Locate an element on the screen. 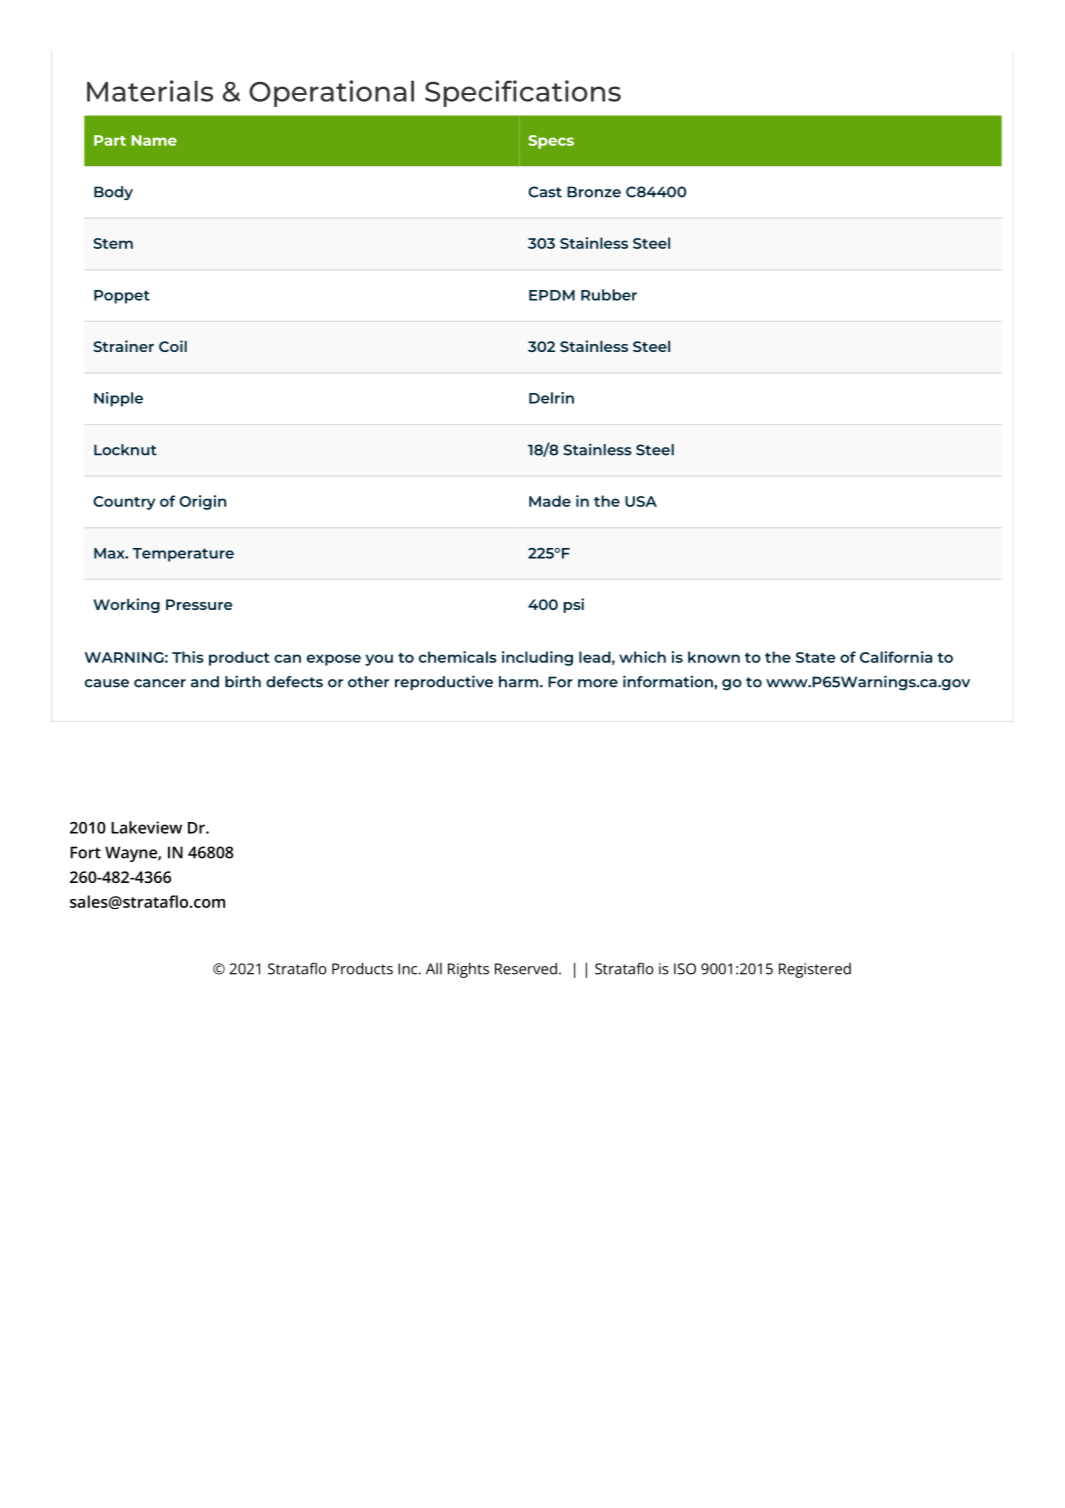 This screenshot has height=1508, width=1065. Poppet is located at coordinates (122, 297).
